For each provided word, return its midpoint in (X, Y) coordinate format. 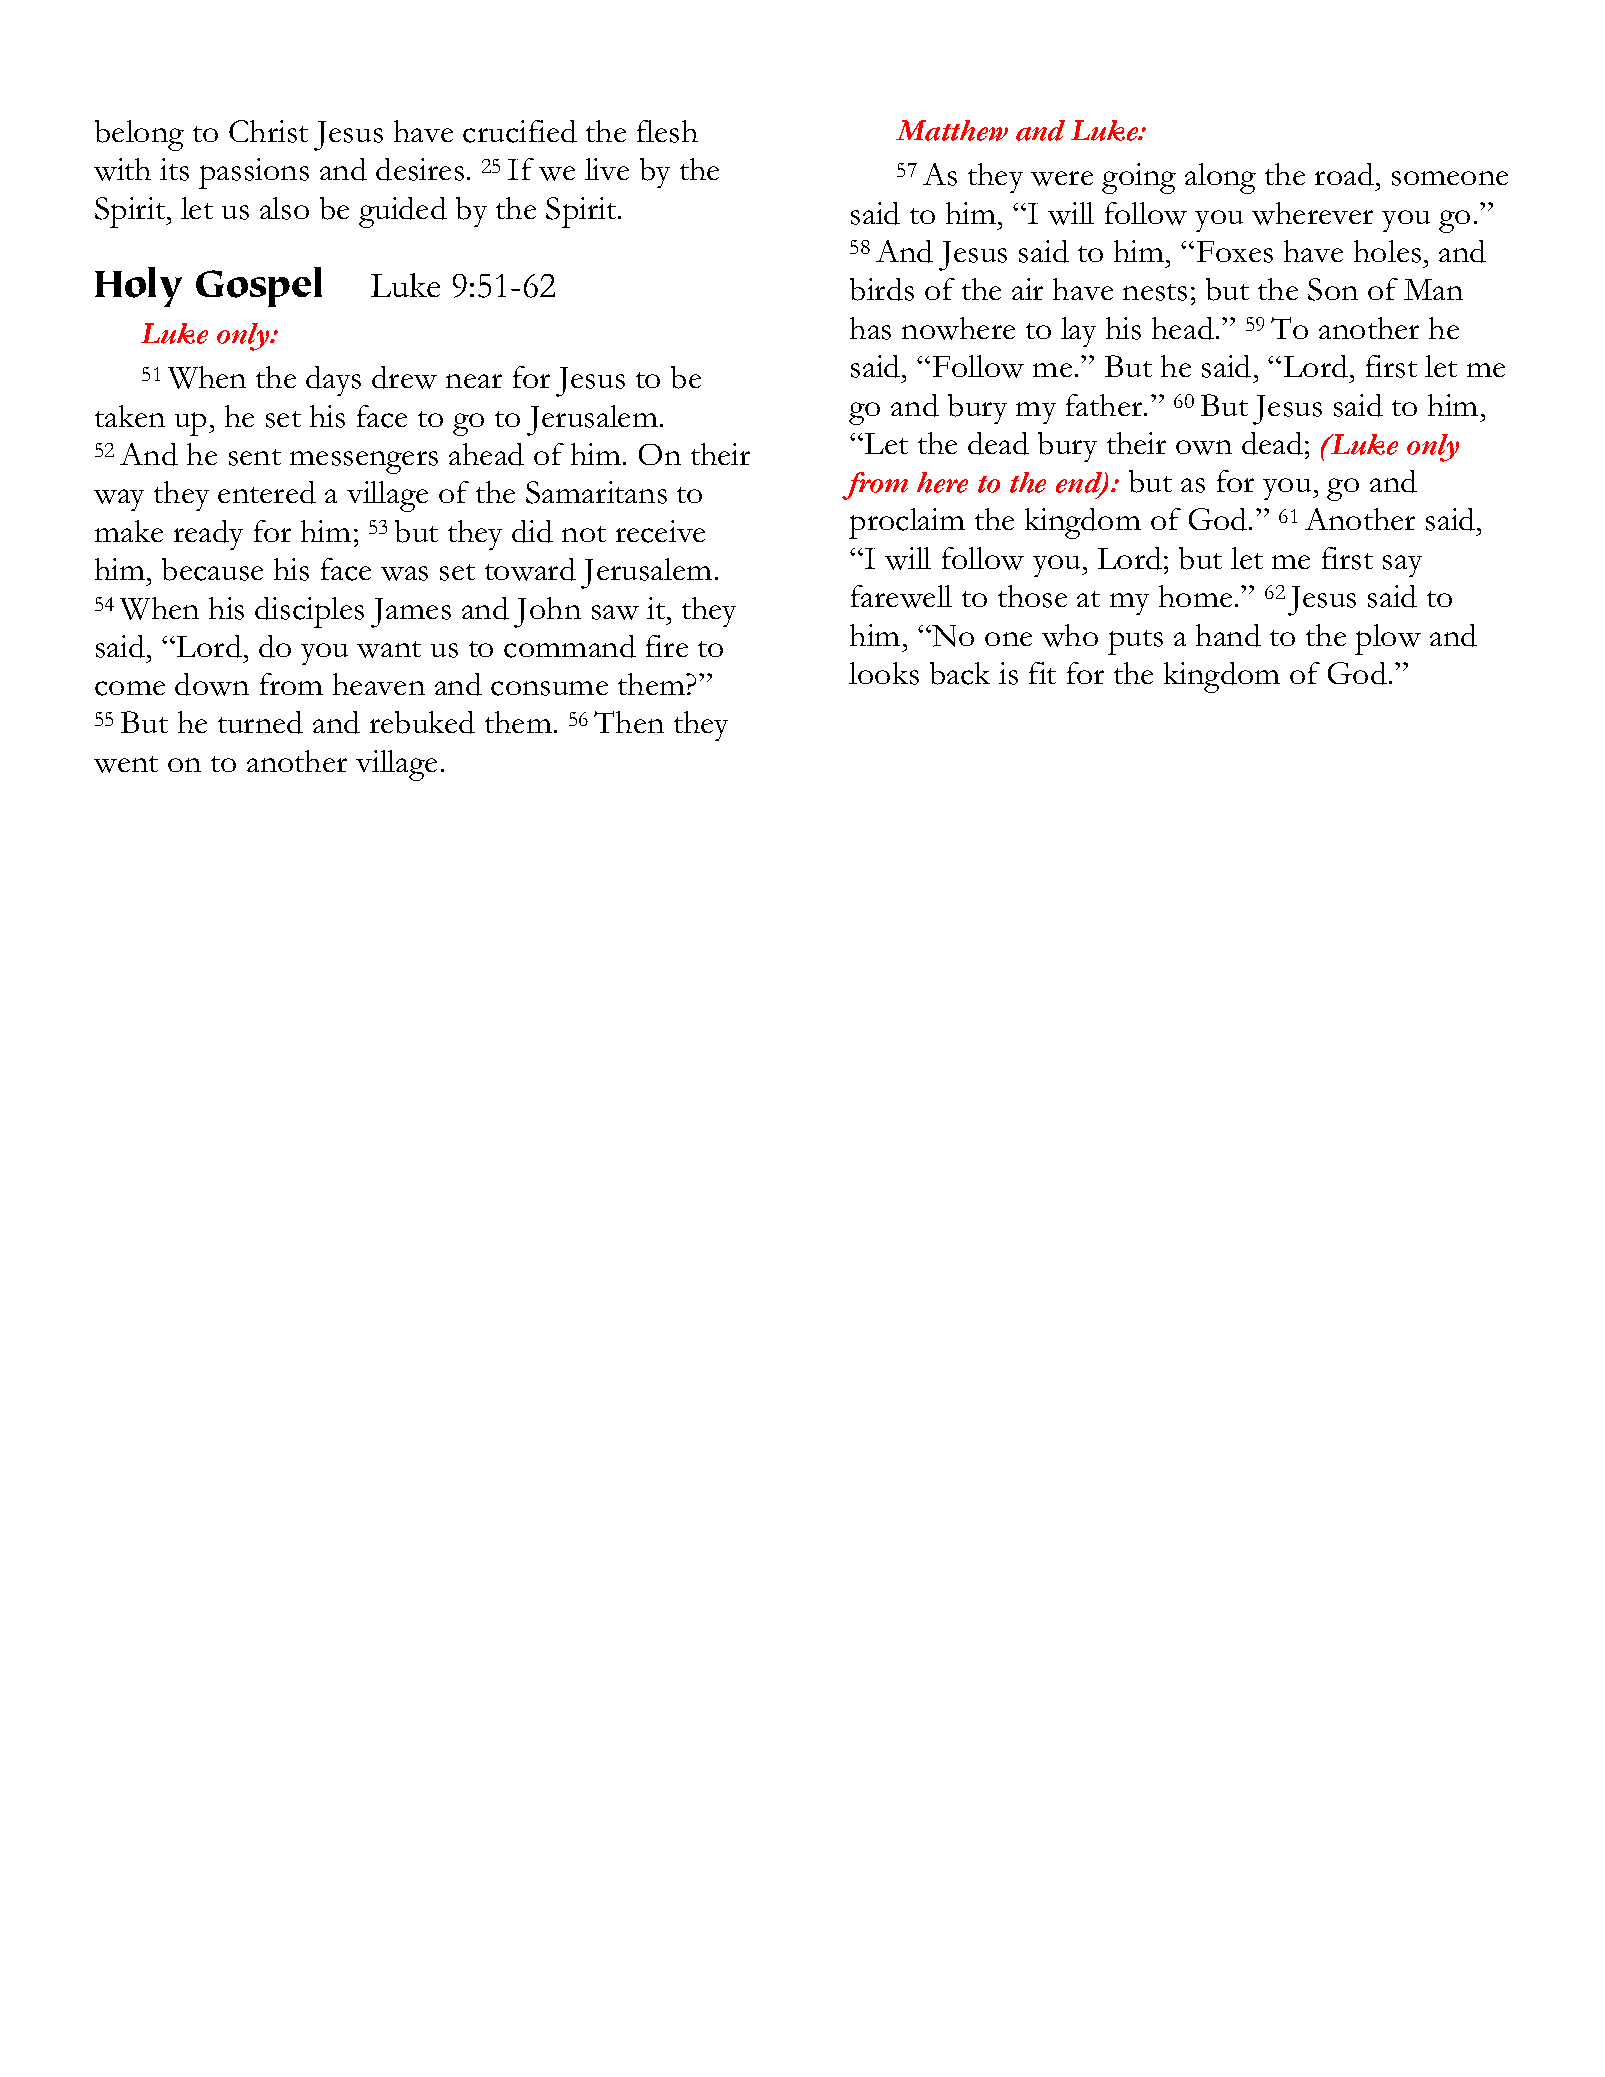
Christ (268, 131)
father (1105, 405)
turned (260, 722)
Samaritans (596, 492)
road (1346, 174)
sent (255, 457)
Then (629, 722)
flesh (667, 131)
